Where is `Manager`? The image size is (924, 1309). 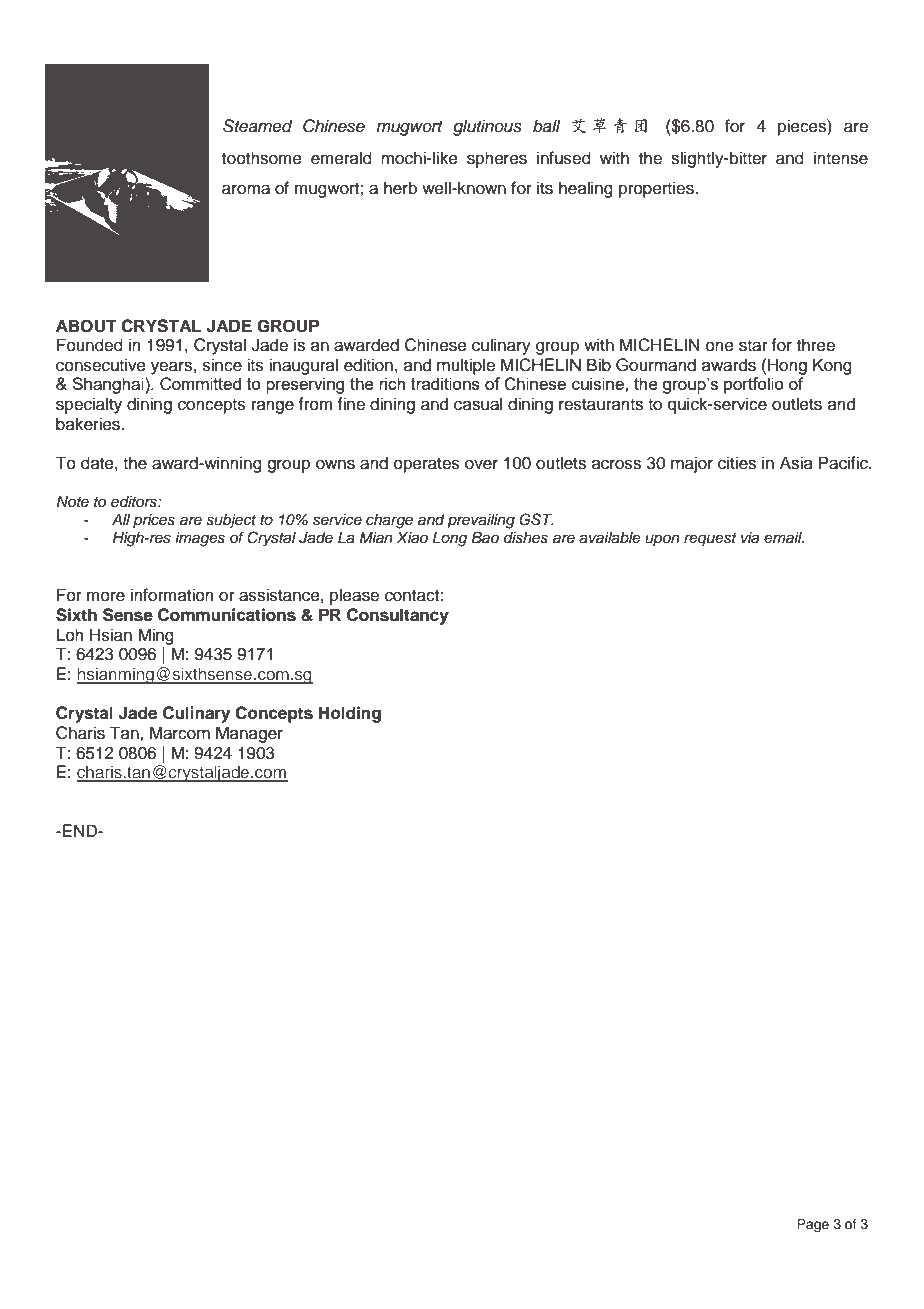
Manager is located at coordinates (249, 734).
